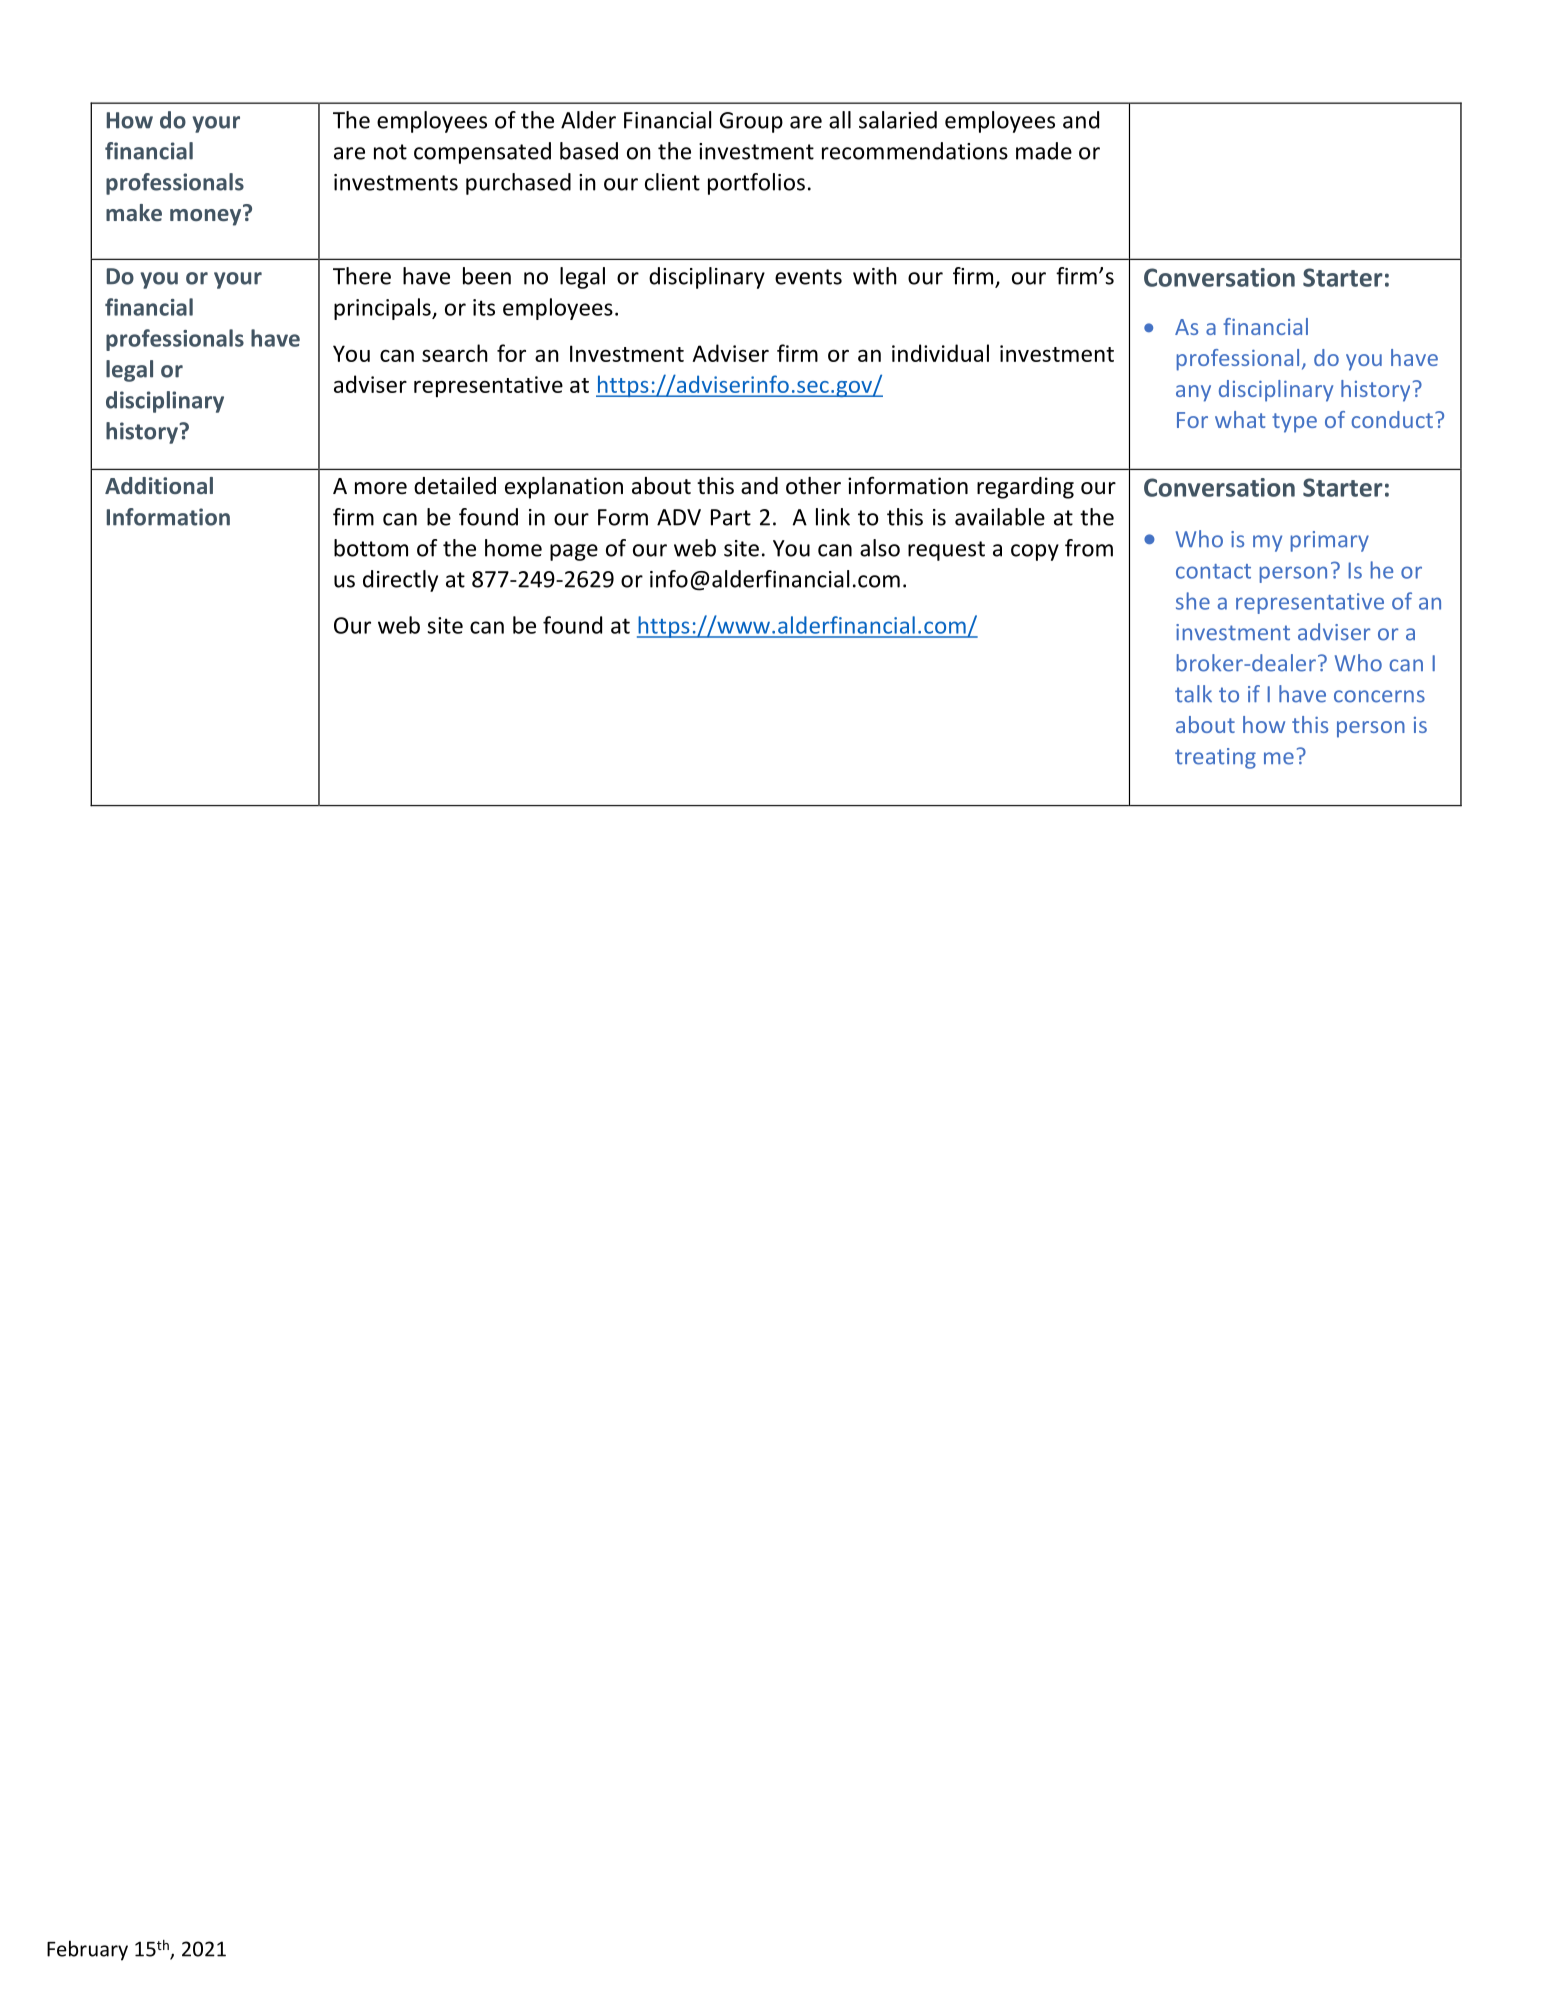  Describe the element at coordinates (400, 581) in the screenshot. I see `directly` at that location.
